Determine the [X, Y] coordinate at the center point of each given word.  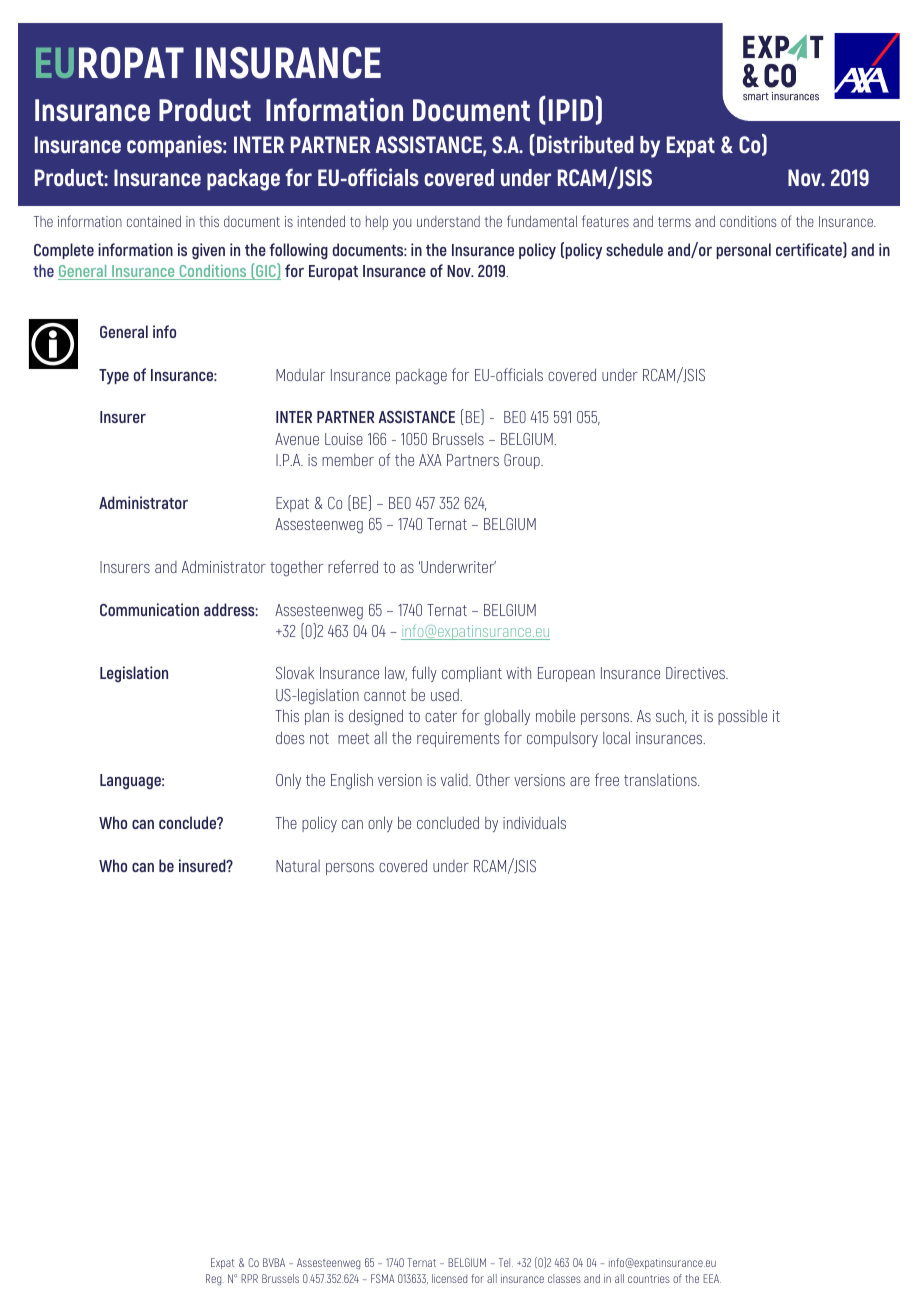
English [352, 781]
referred [353, 566]
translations [661, 780]
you [402, 224]
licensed [449, 1278]
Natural [298, 866]
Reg [215, 1280]
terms [674, 222]
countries [649, 1278]
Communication [149, 609]
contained [154, 221]
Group [523, 461]
